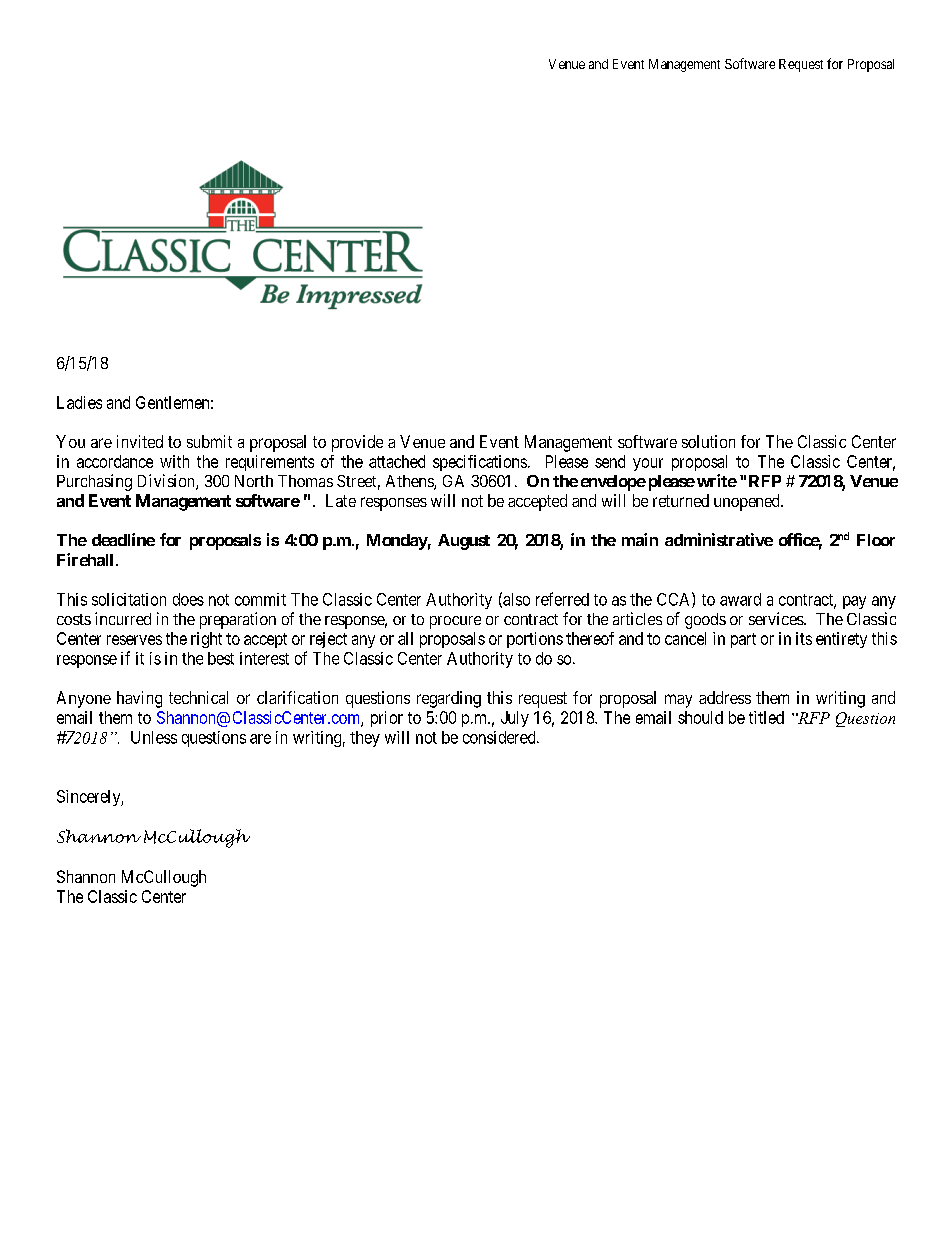 The height and width of the screenshot is (1233, 952). I want to click on solution, so click(708, 441).
